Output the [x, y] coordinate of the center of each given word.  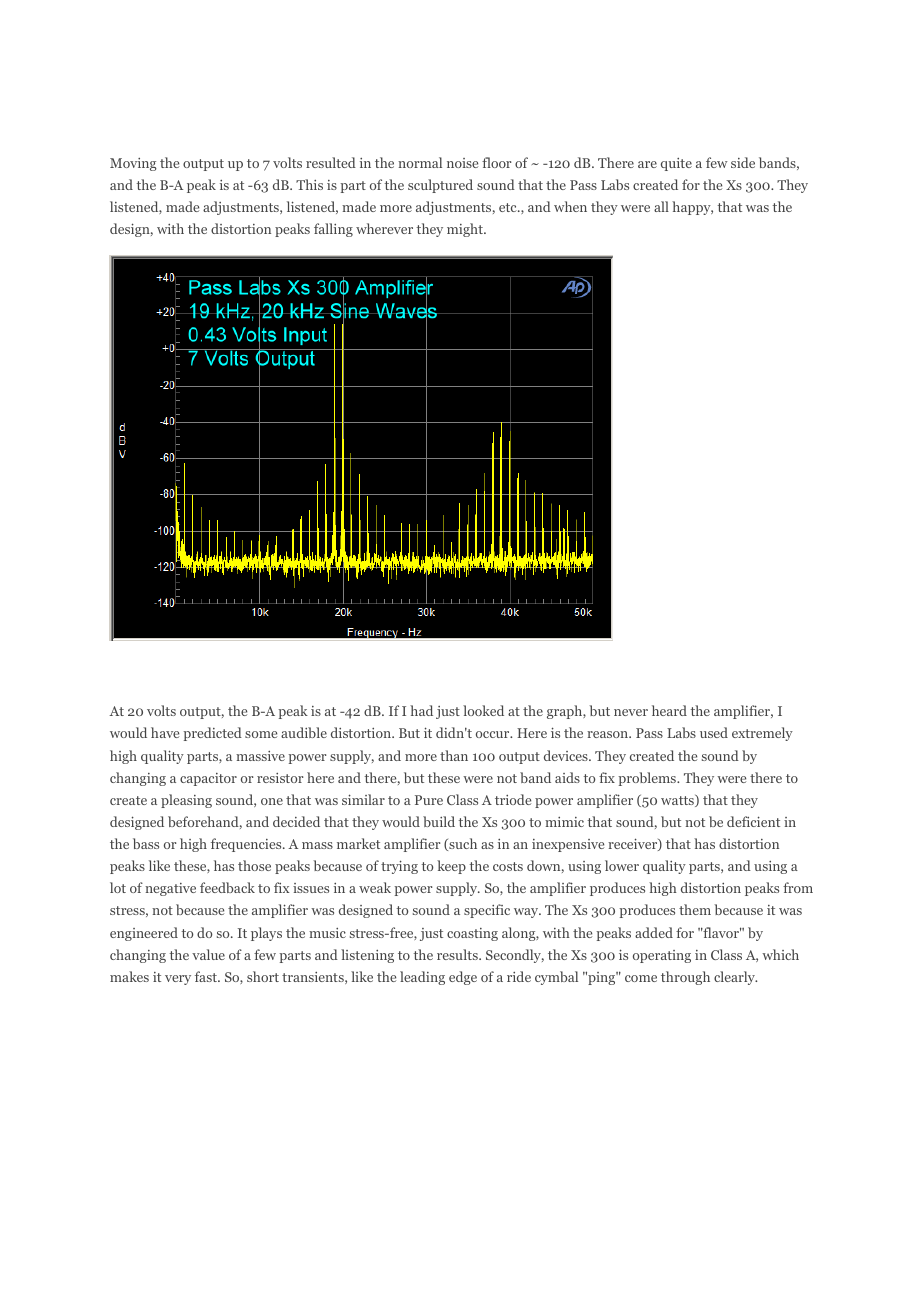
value [208, 954]
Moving [133, 164]
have [165, 732]
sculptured [440, 186]
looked [483, 710]
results [458, 954]
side [743, 162]
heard [669, 710]
